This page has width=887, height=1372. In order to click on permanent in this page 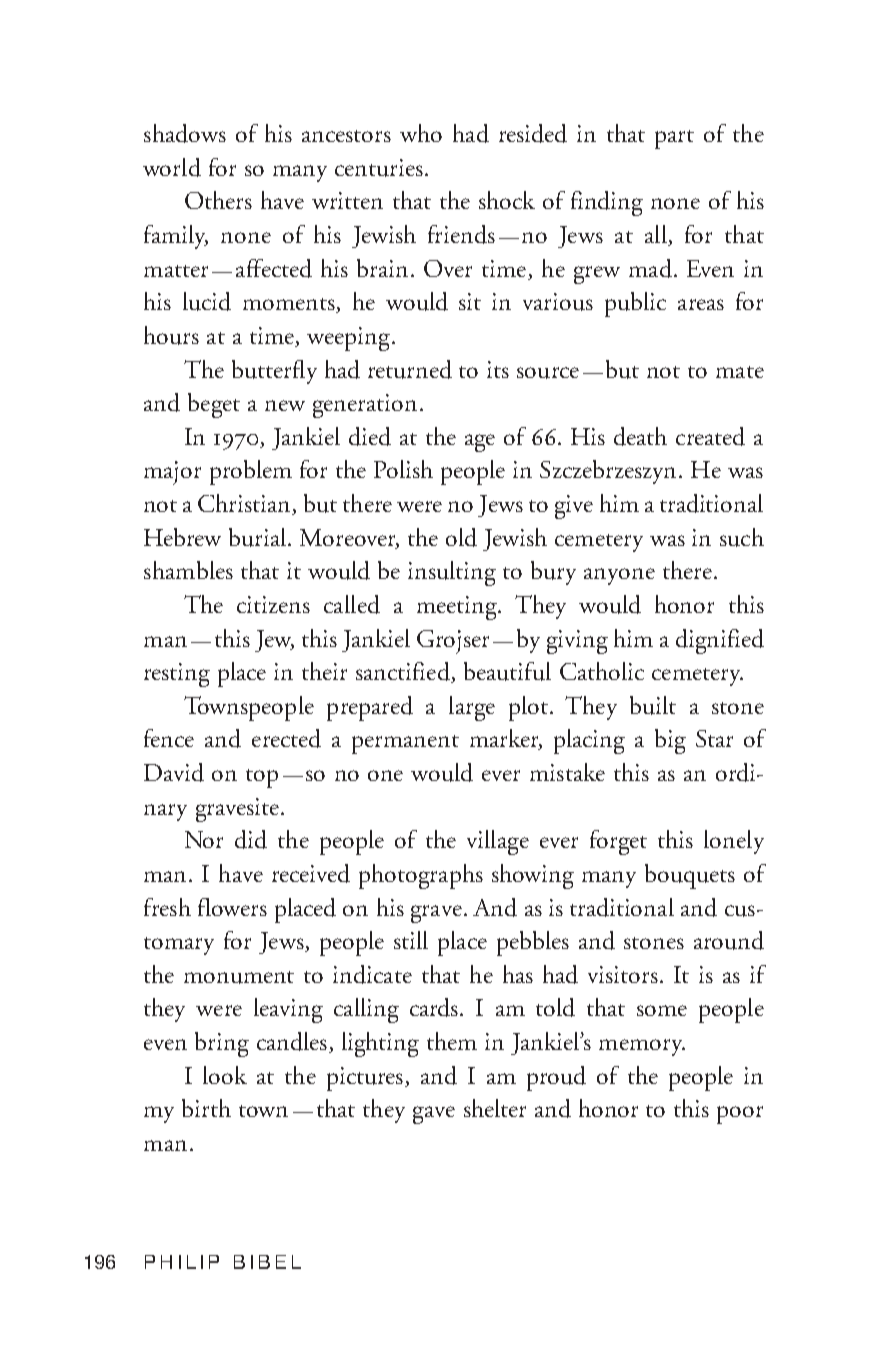, I will do `click(405, 744)`.
